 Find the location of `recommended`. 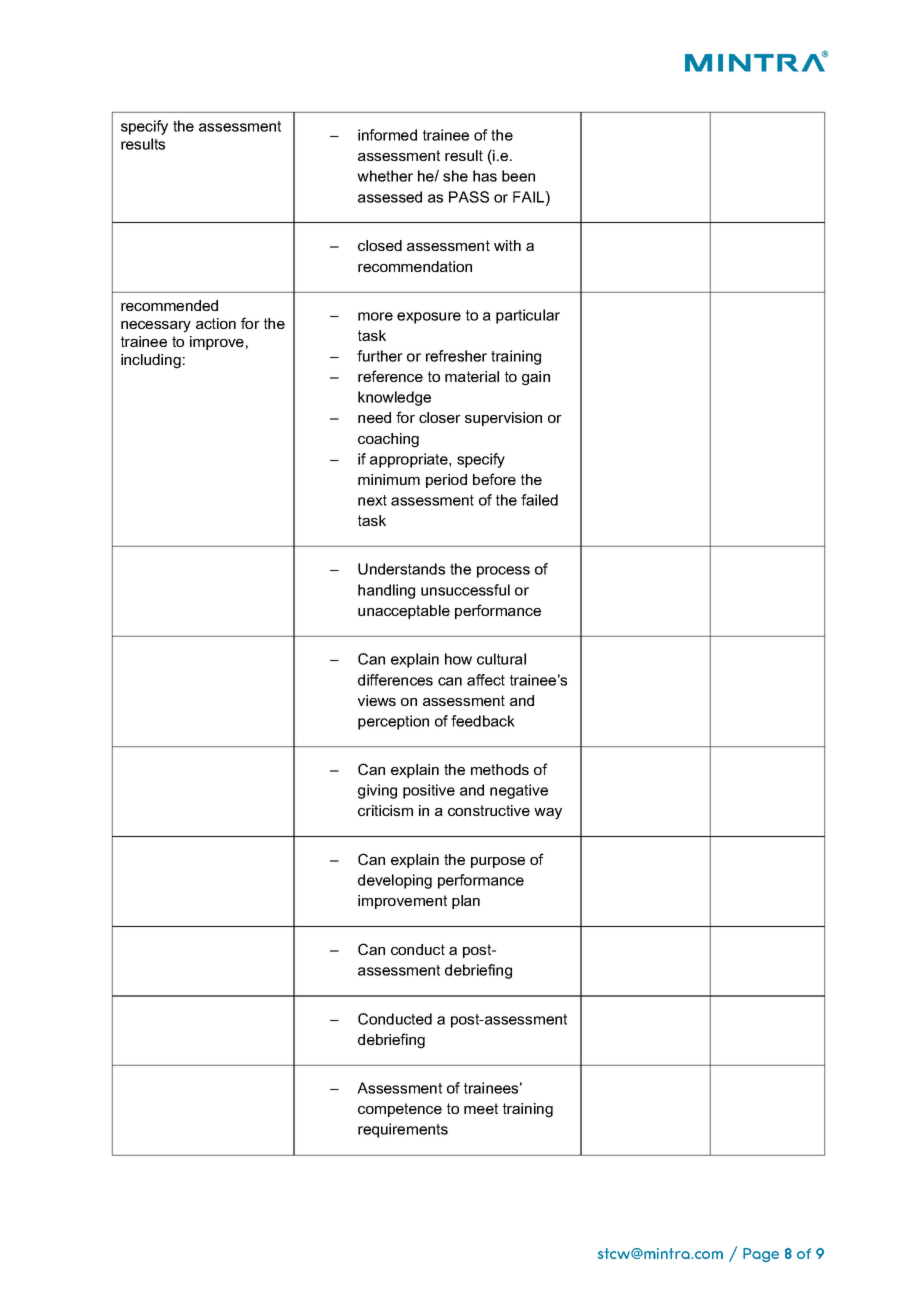

recommended is located at coordinates (169, 305).
